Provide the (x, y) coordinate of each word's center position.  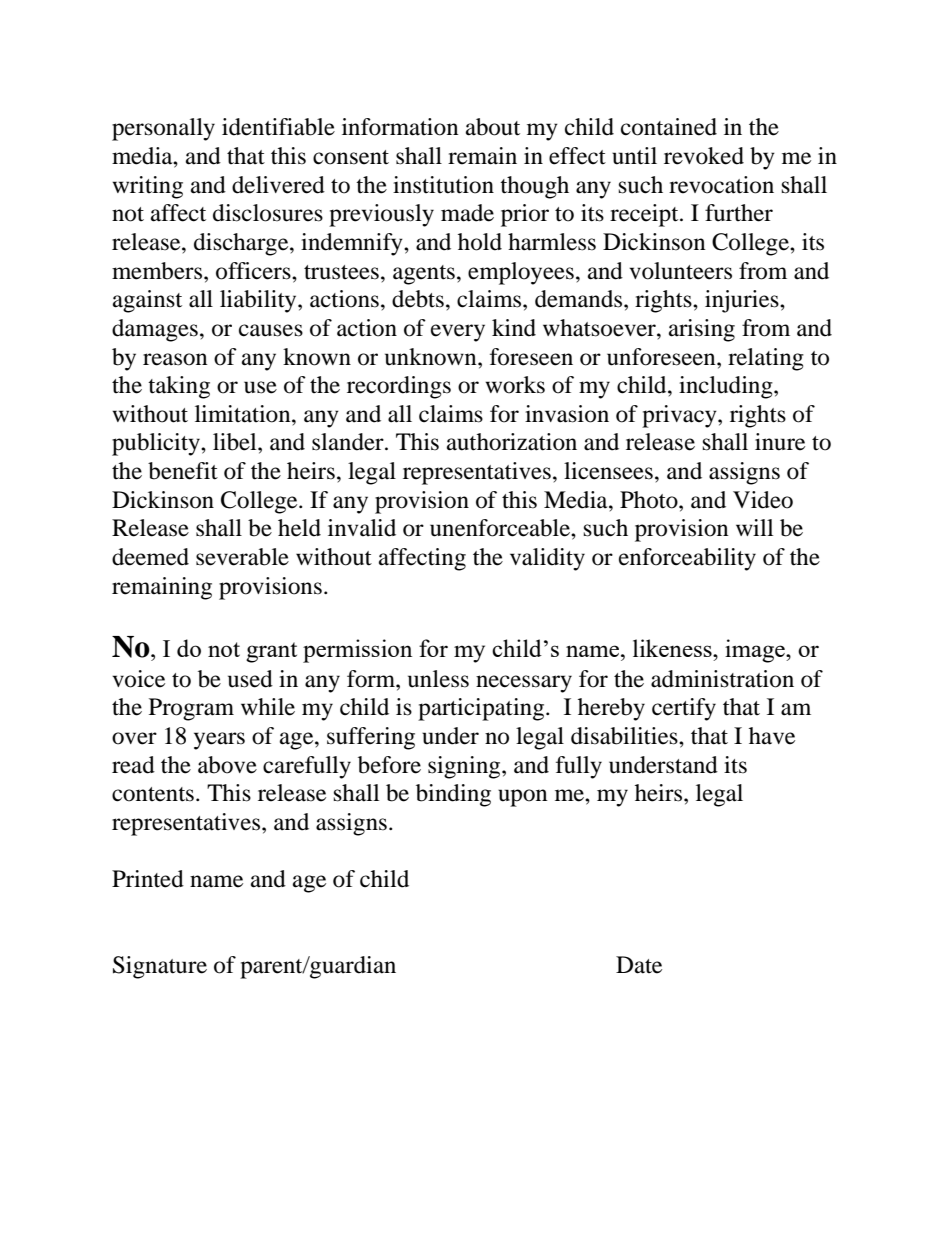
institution (443, 185)
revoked (704, 156)
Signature (160, 967)
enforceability (687, 559)
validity (547, 559)
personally (163, 129)
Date (639, 965)
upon (523, 798)
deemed (150, 557)
